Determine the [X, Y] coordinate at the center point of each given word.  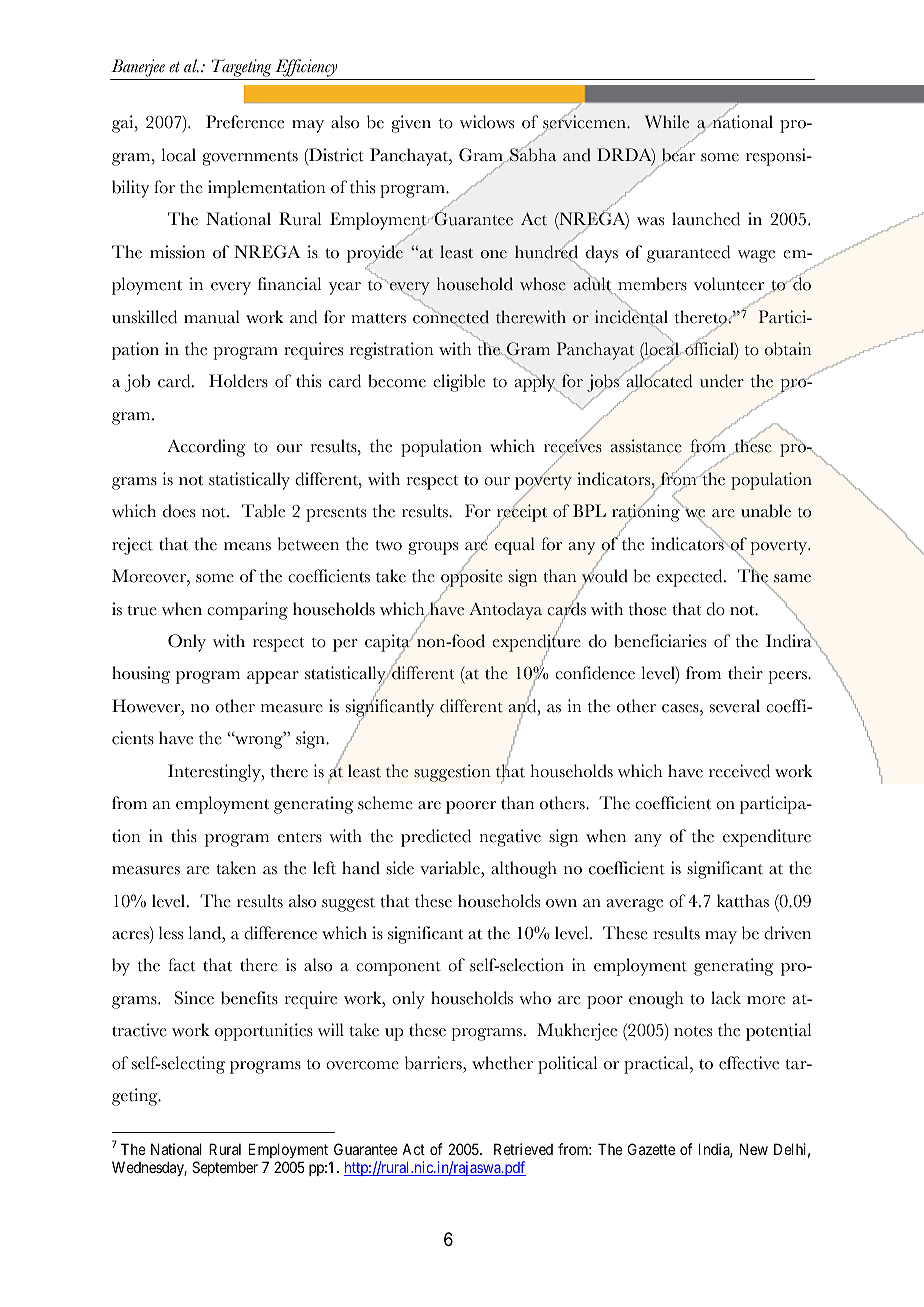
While [667, 122]
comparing [247, 611]
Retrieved [523, 1149]
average [634, 905]
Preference [245, 122]
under [722, 381]
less [171, 933]
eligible [459, 383]
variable [451, 868]
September [225, 1168]
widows [487, 122]
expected [691, 578]
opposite [472, 579]
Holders [238, 381]
